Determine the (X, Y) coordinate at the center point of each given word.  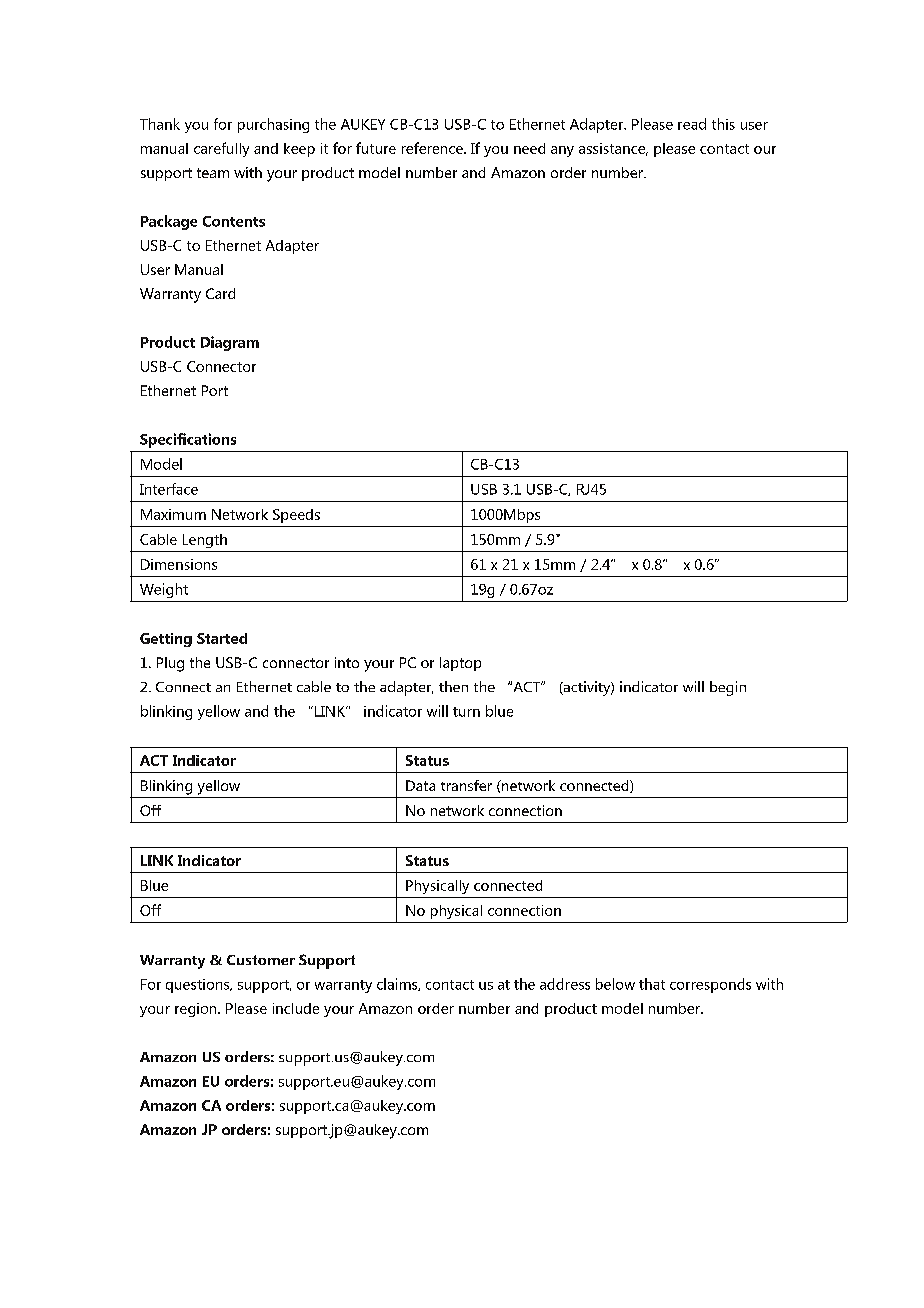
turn (466, 712)
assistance (613, 149)
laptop (460, 664)
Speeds (296, 516)
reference (433, 148)
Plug (170, 664)
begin (728, 688)
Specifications (188, 440)
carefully (221, 149)
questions (199, 986)
